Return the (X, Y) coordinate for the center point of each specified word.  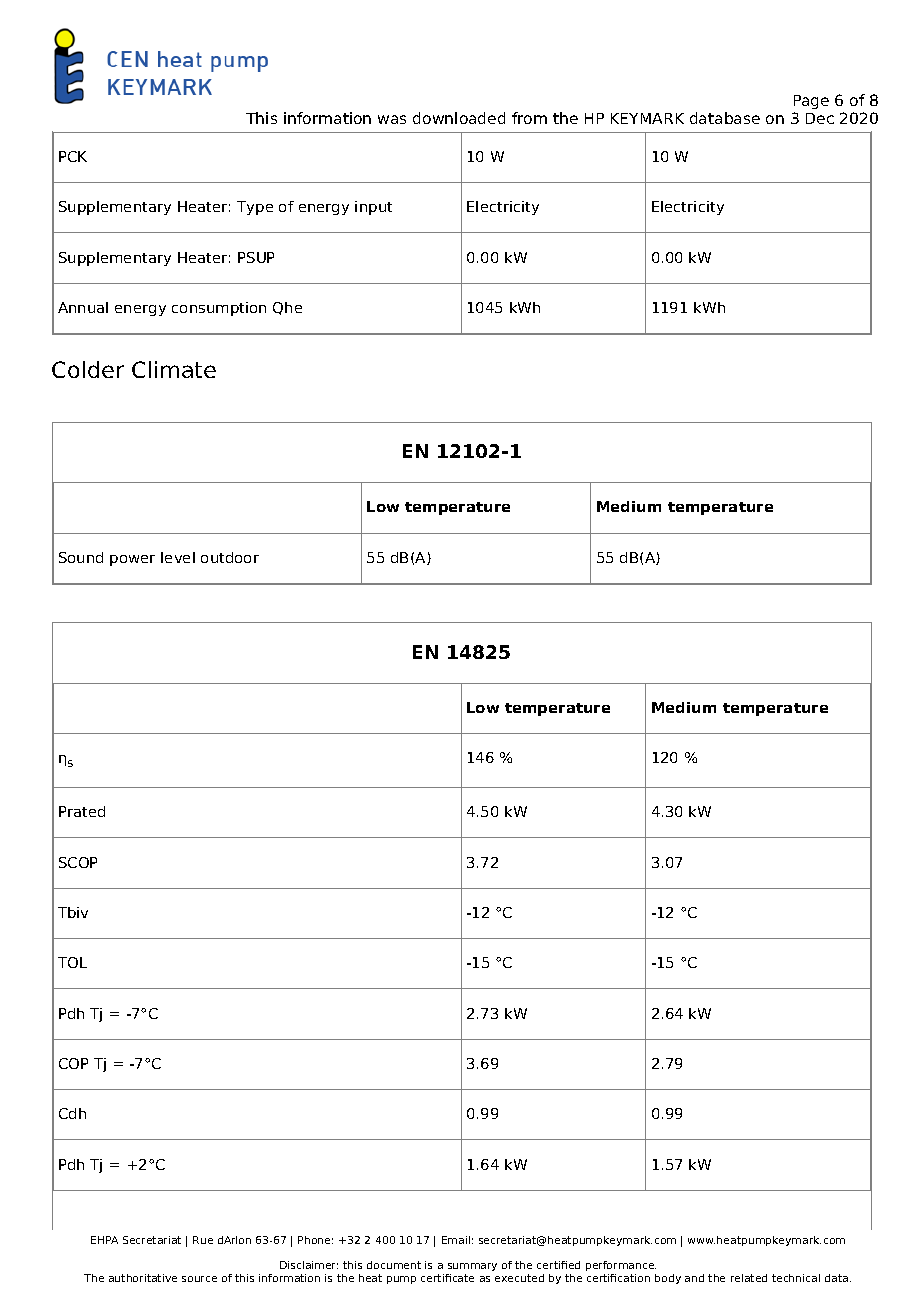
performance (621, 1268)
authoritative (143, 1278)
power (132, 560)
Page (811, 102)
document (394, 1265)
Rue (203, 1240)
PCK (73, 156)
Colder (88, 369)
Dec (820, 118)
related (749, 1278)
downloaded (459, 118)
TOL (72, 962)
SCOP (78, 862)
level (178, 557)
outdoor (230, 557)
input (373, 208)
